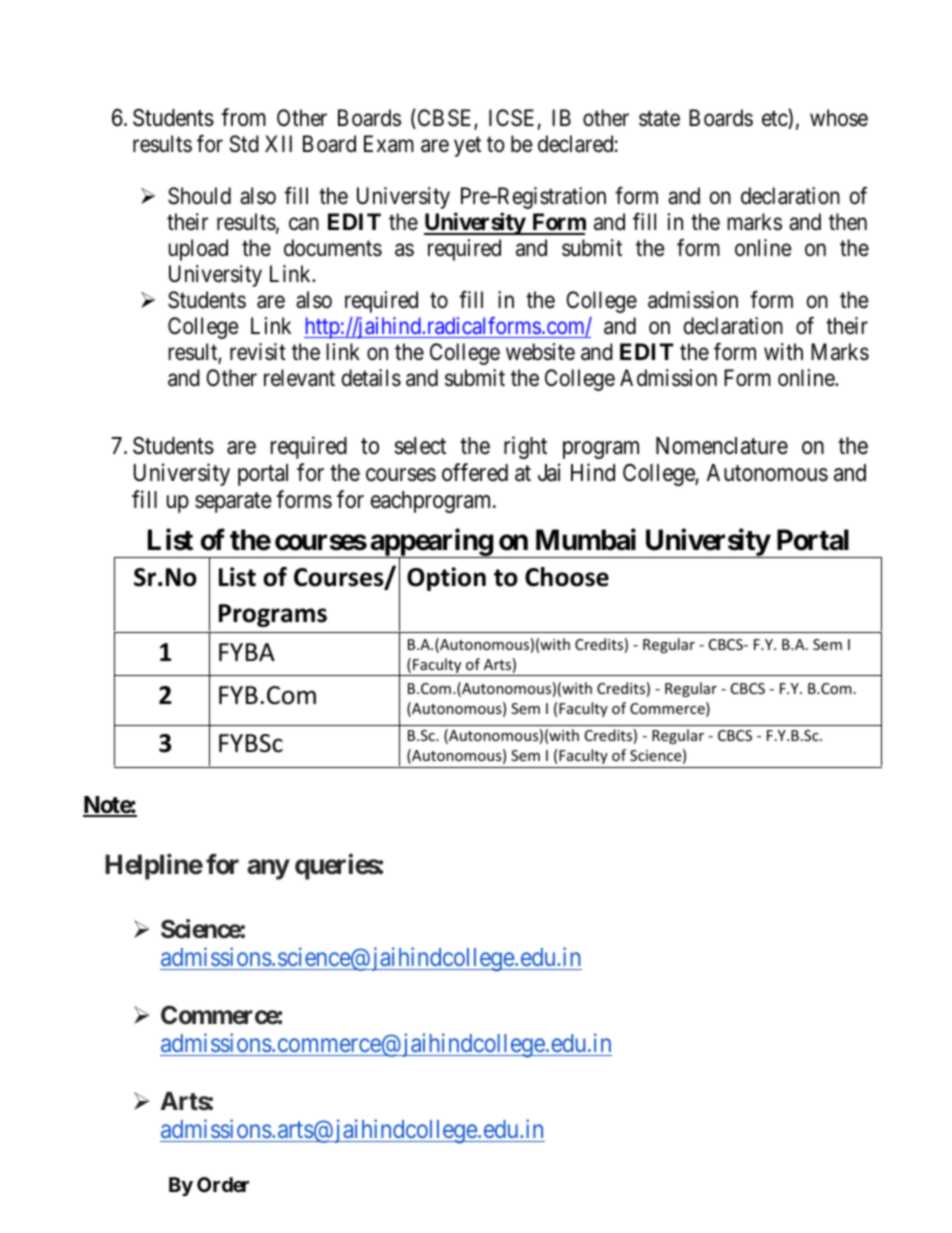 The width and height of the page is (952, 1233). I want to click on Mumbai, so click(586, 540).
